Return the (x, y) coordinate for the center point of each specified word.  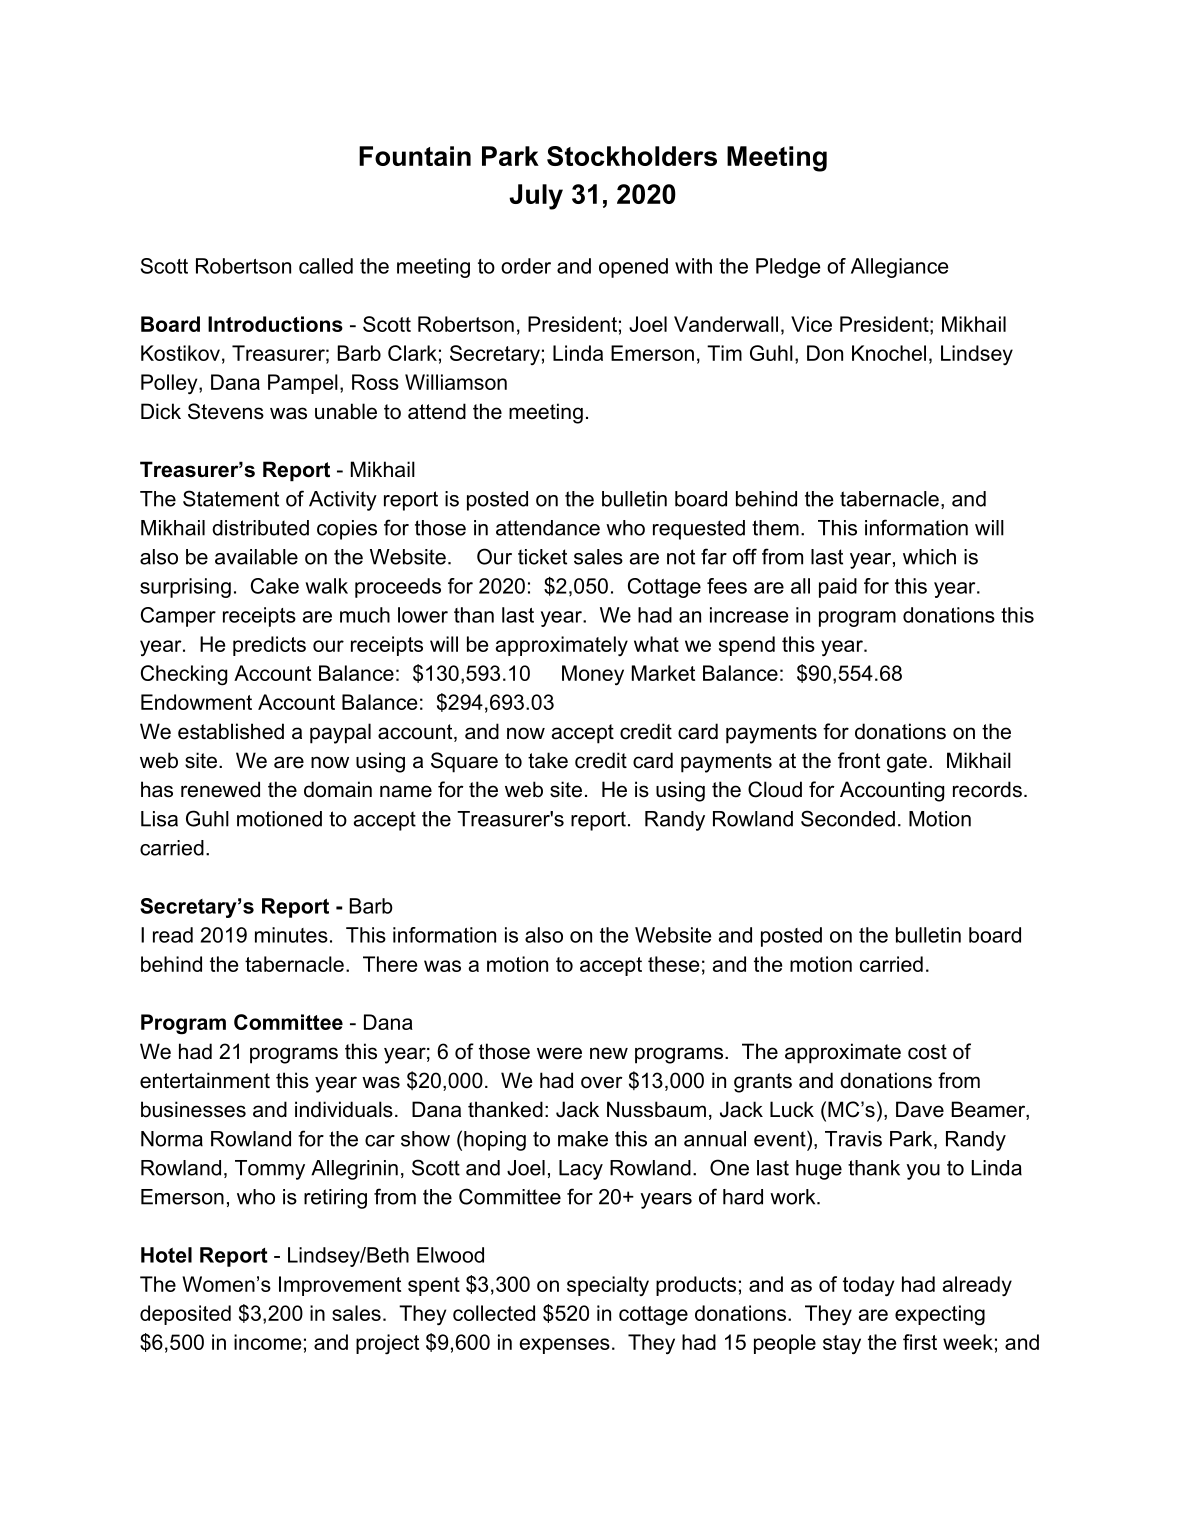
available (256, 557)
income (267, 1342)
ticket (542, 557)
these (673, 964)
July (536, 197)
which (929, 557)
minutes (291, 935)
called (326, 266)
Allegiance (899, 268)
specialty (608, 1286)
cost (927, 1052)
